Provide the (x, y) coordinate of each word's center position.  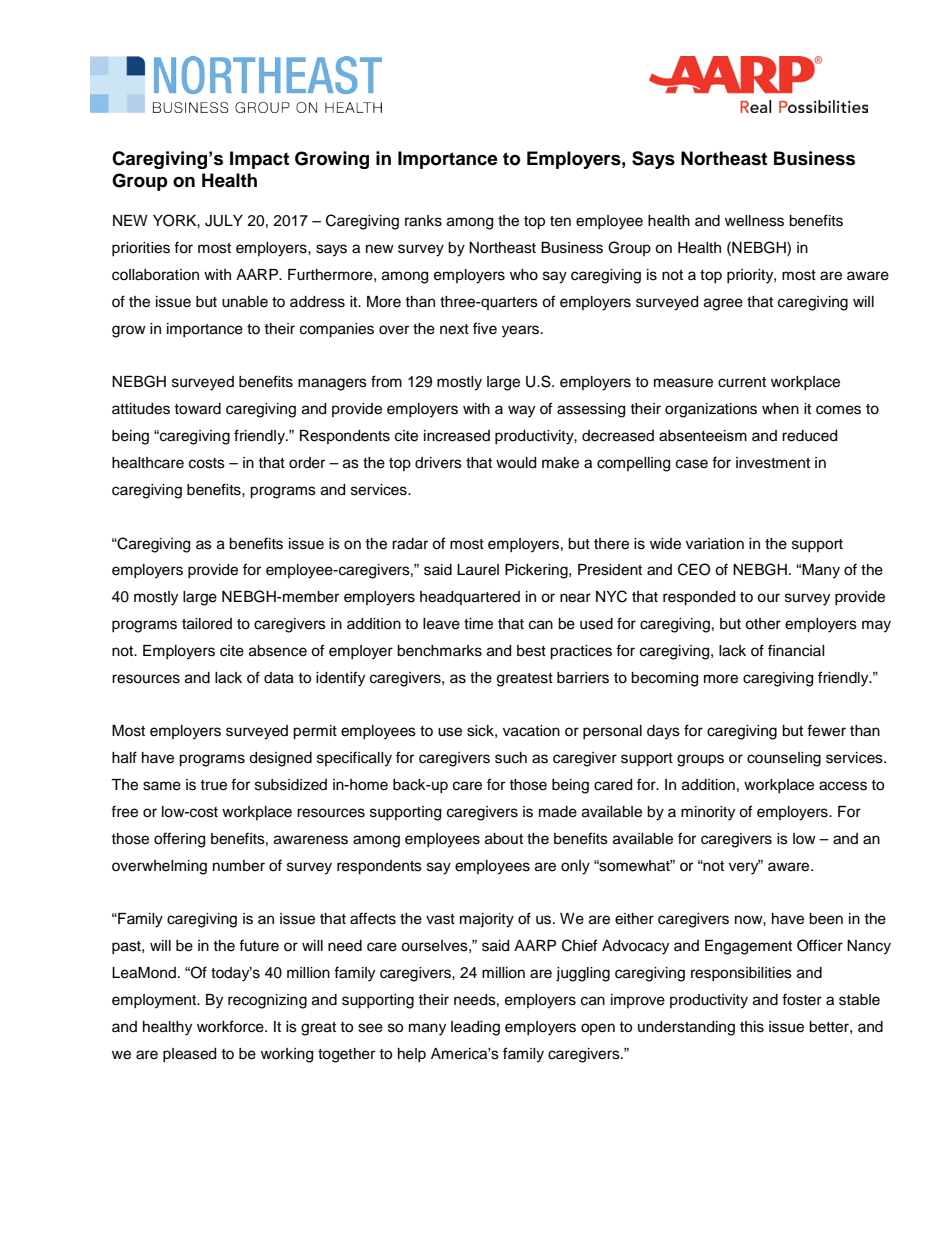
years (522, 331)
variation (715, 544)
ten (560, 221)
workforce (231, 1026)
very (745, 867)
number (239, 866)
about (504, 839)
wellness (754, 221)
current (742, 382)
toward (197, 409)
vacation (531, 731)
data (279, 678)
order (307, 463)
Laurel (478, 570)
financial (796, 650)
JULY (224, 221)
